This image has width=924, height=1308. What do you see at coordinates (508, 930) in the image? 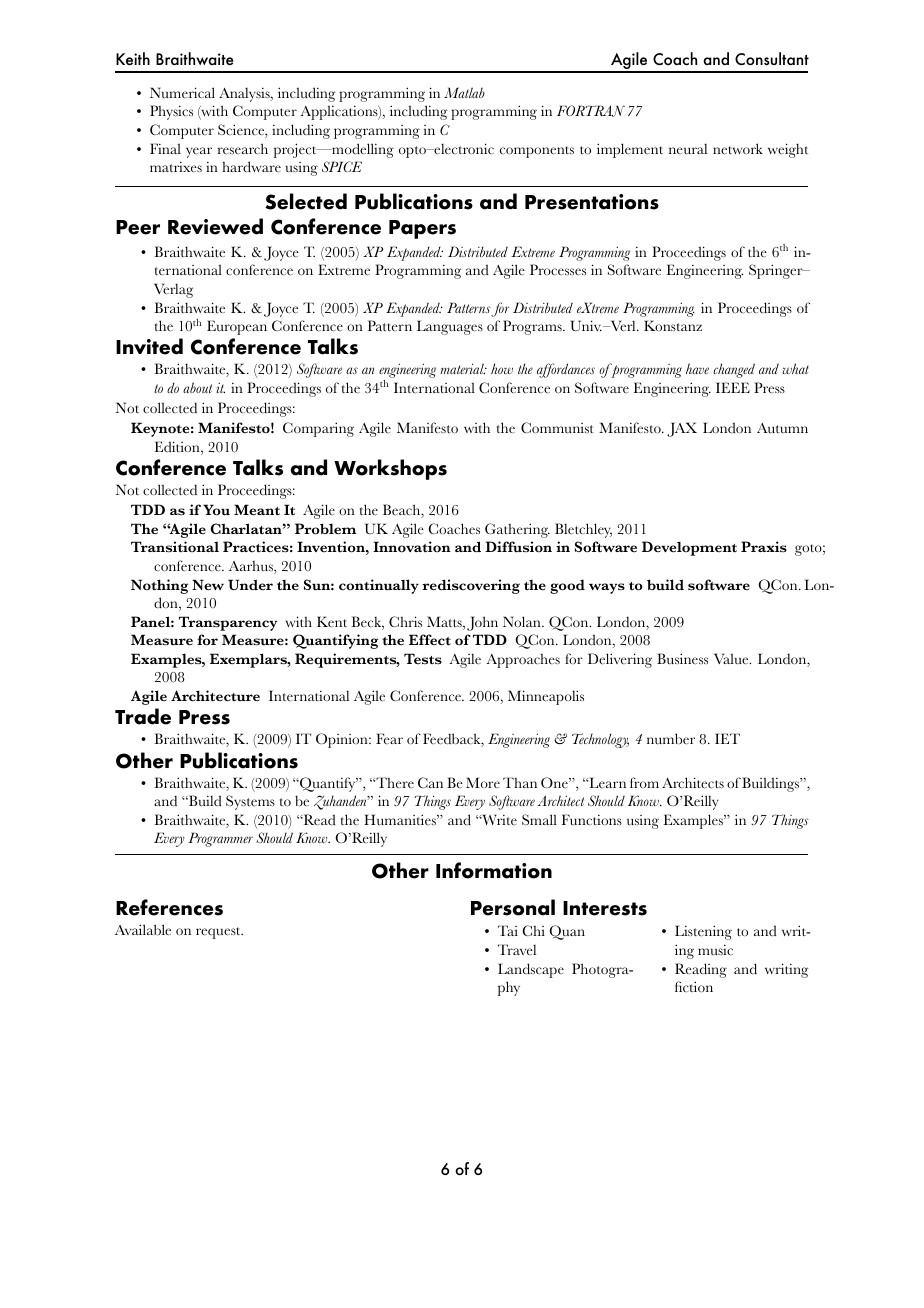
I see `Tai` at bounding box center [508, 930].
